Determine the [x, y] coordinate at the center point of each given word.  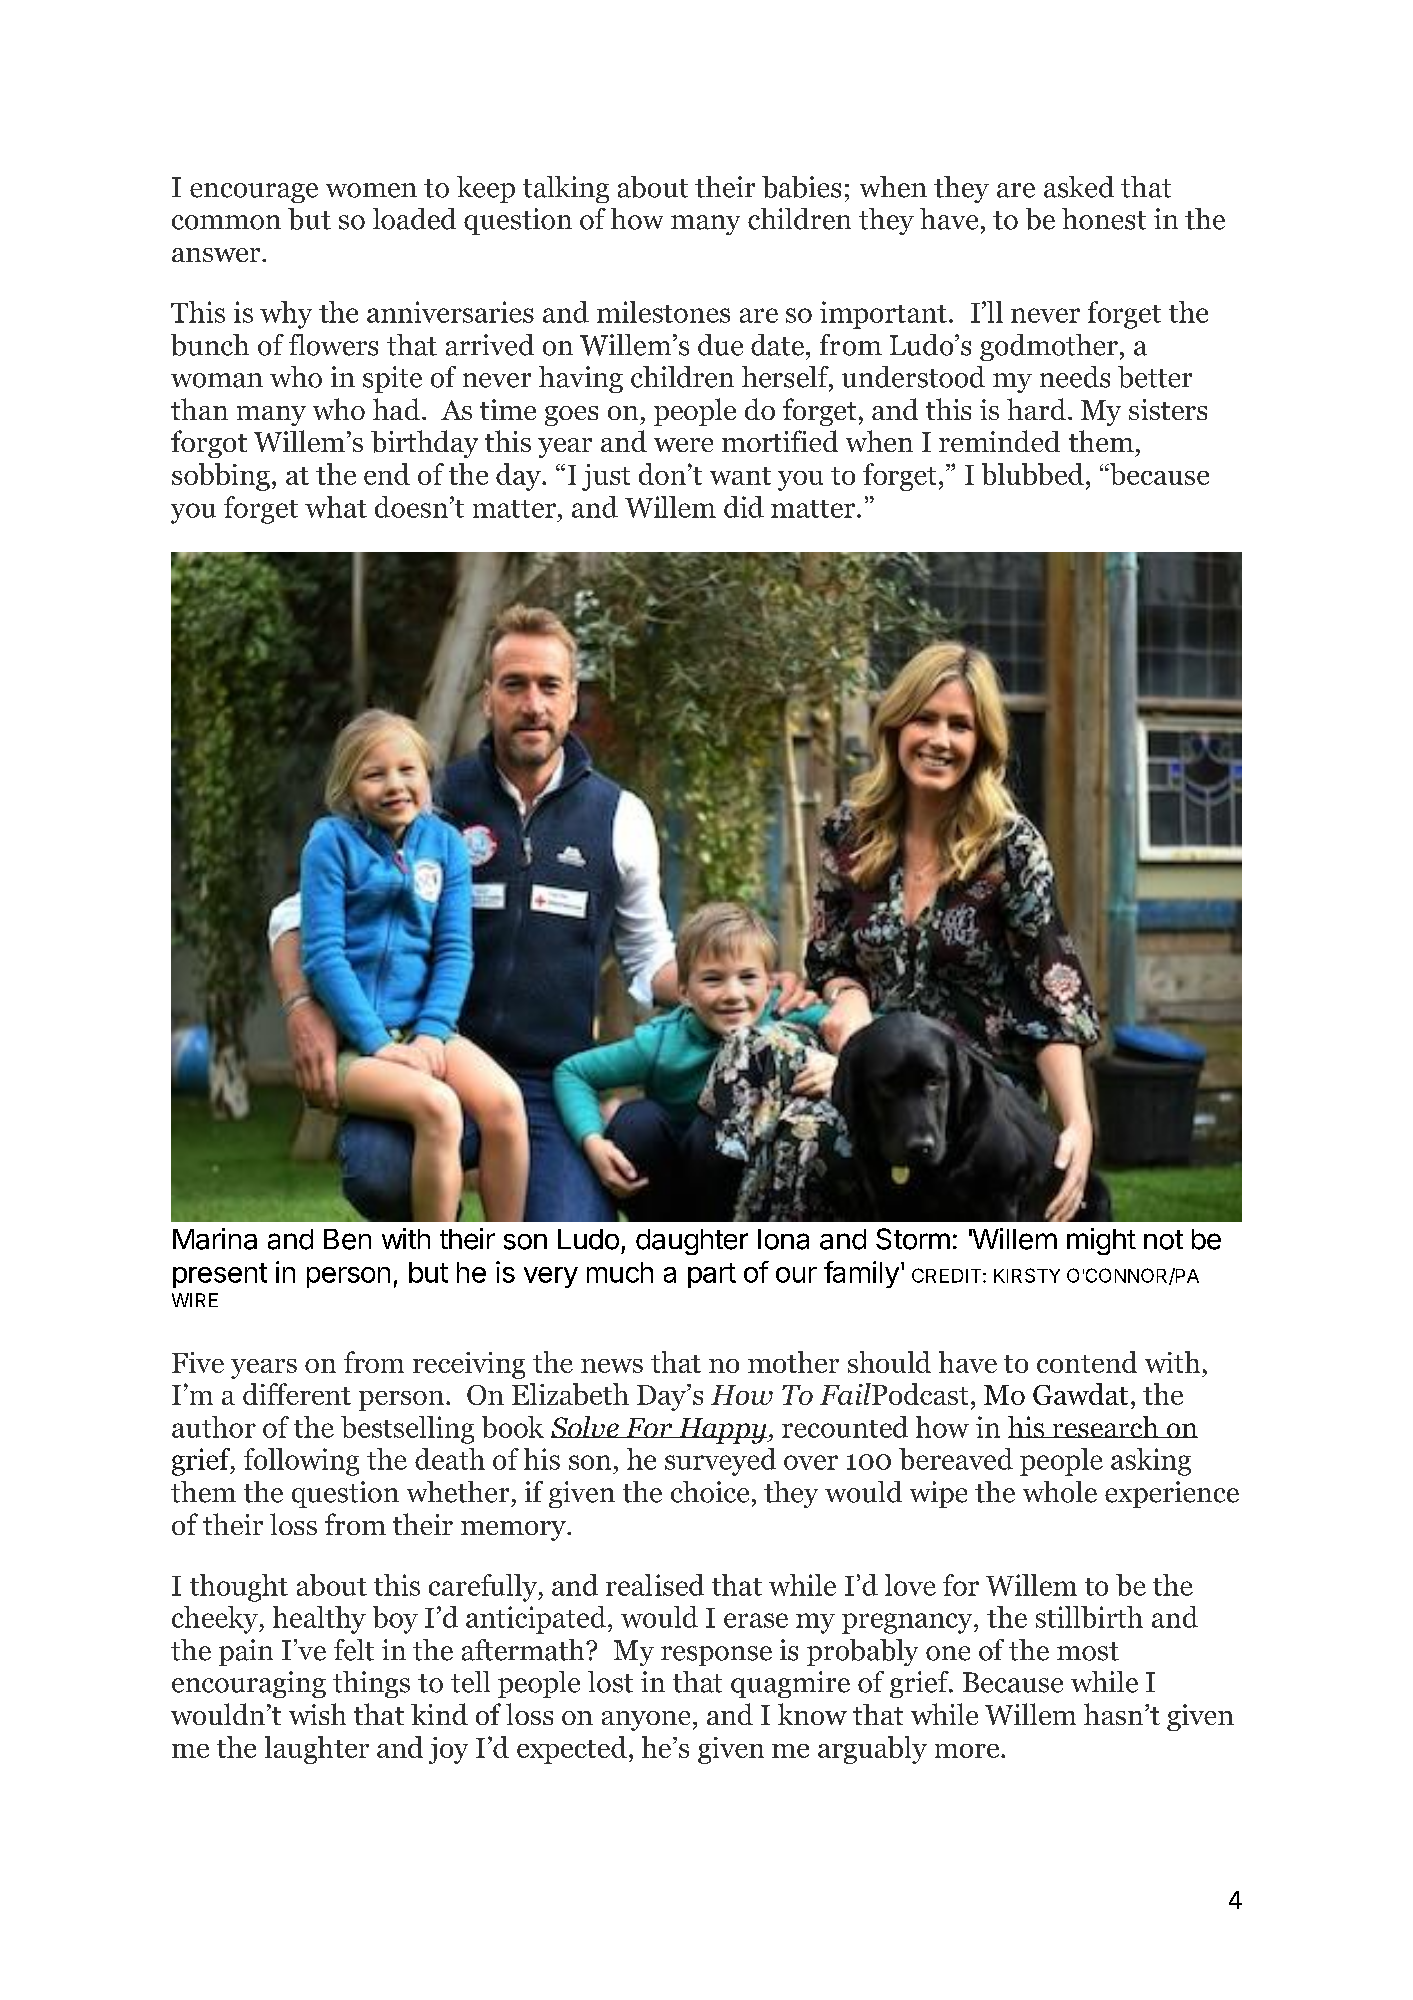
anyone [646, 1721]
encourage [254, 193]
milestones [663, 312]
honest [1104, 219]
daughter [692, 1242]
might [1101, 1241]
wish [317, 1714]
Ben [347, 1239]
